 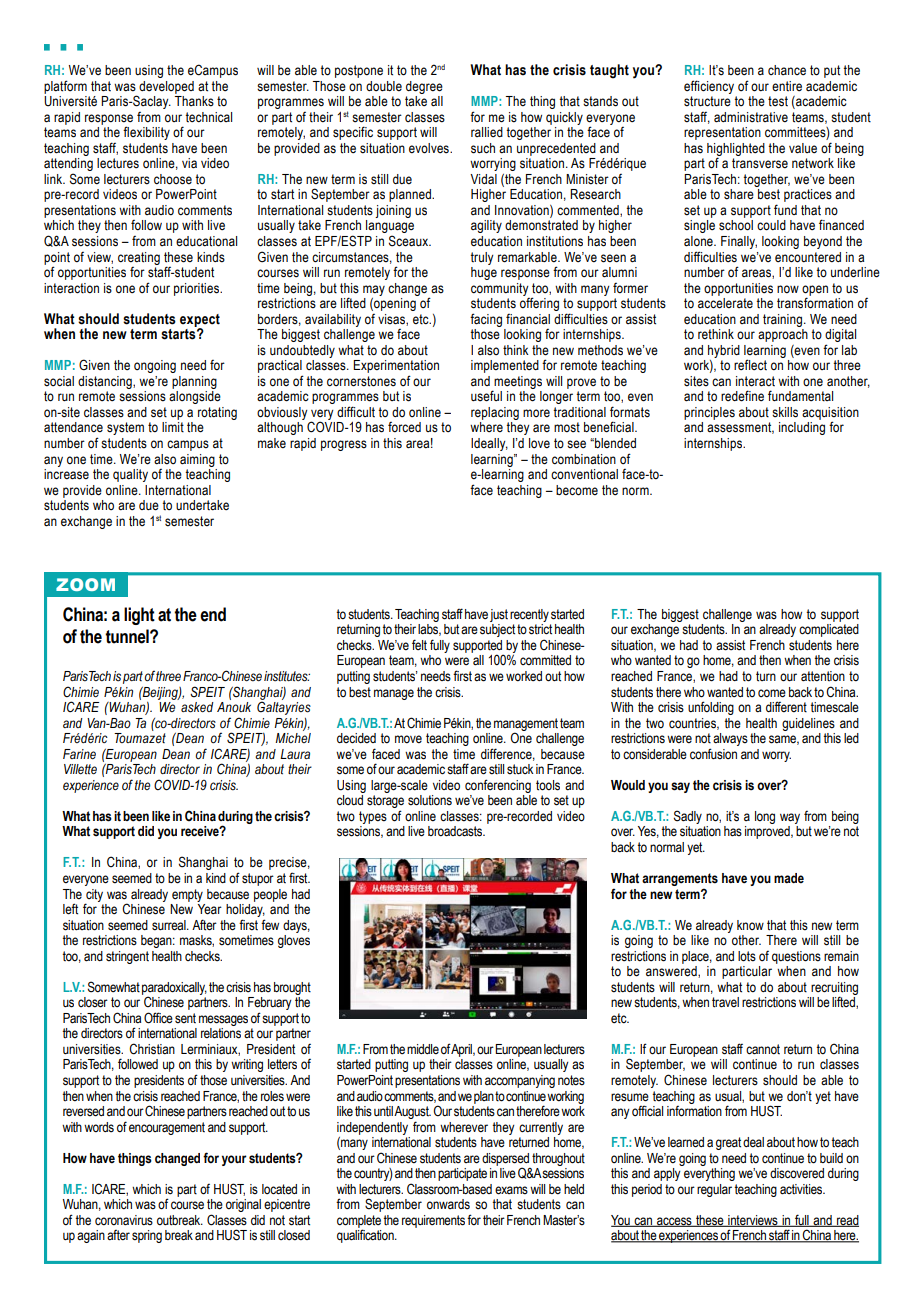 What do you see at coordinates (187, 895) in the screenshot?
I see `empty` at bounding box center [187, 895].
